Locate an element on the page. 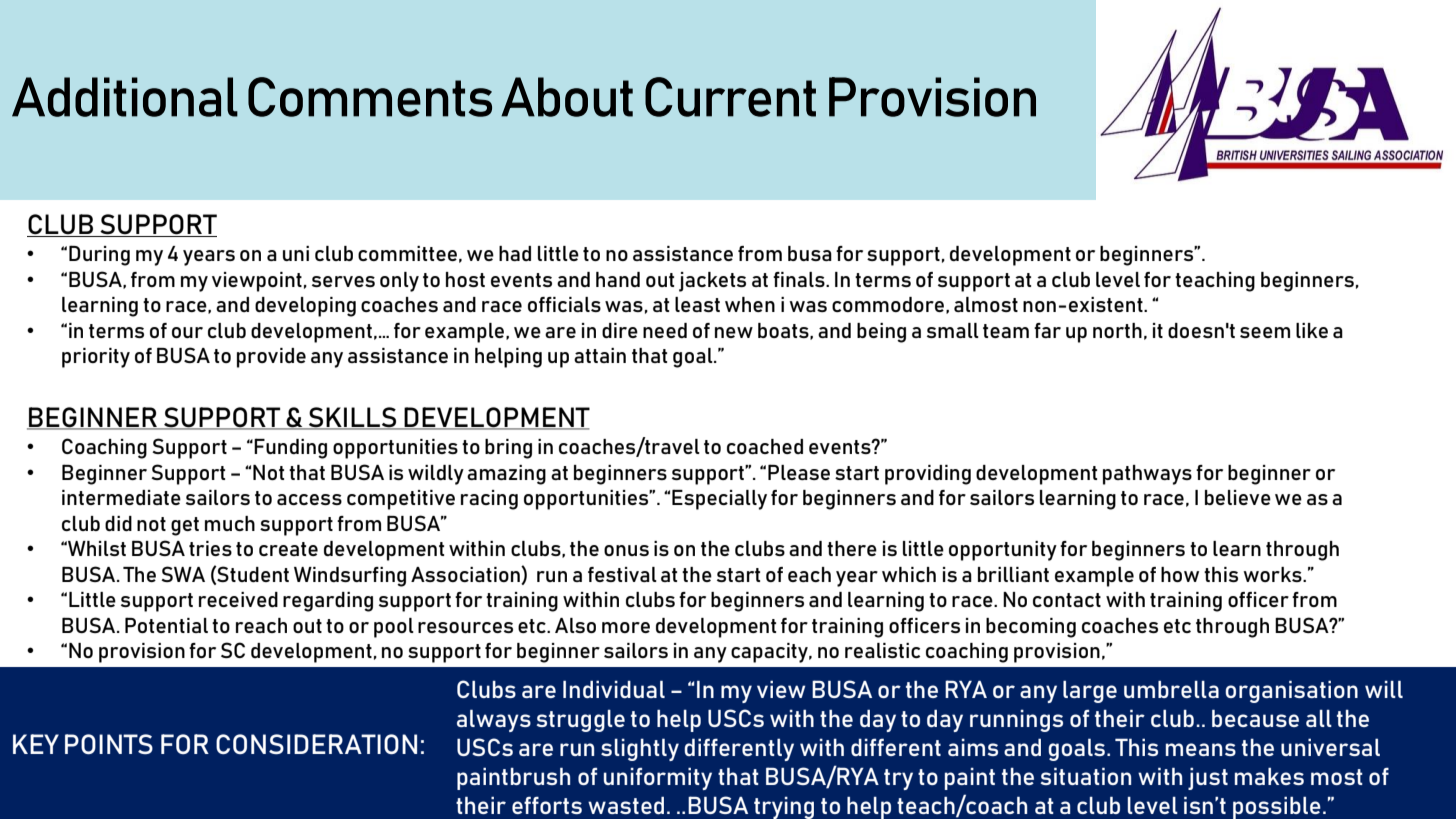 The width and height of the page is (1456, 819). POINTS is located at coordinates (109, 744).
